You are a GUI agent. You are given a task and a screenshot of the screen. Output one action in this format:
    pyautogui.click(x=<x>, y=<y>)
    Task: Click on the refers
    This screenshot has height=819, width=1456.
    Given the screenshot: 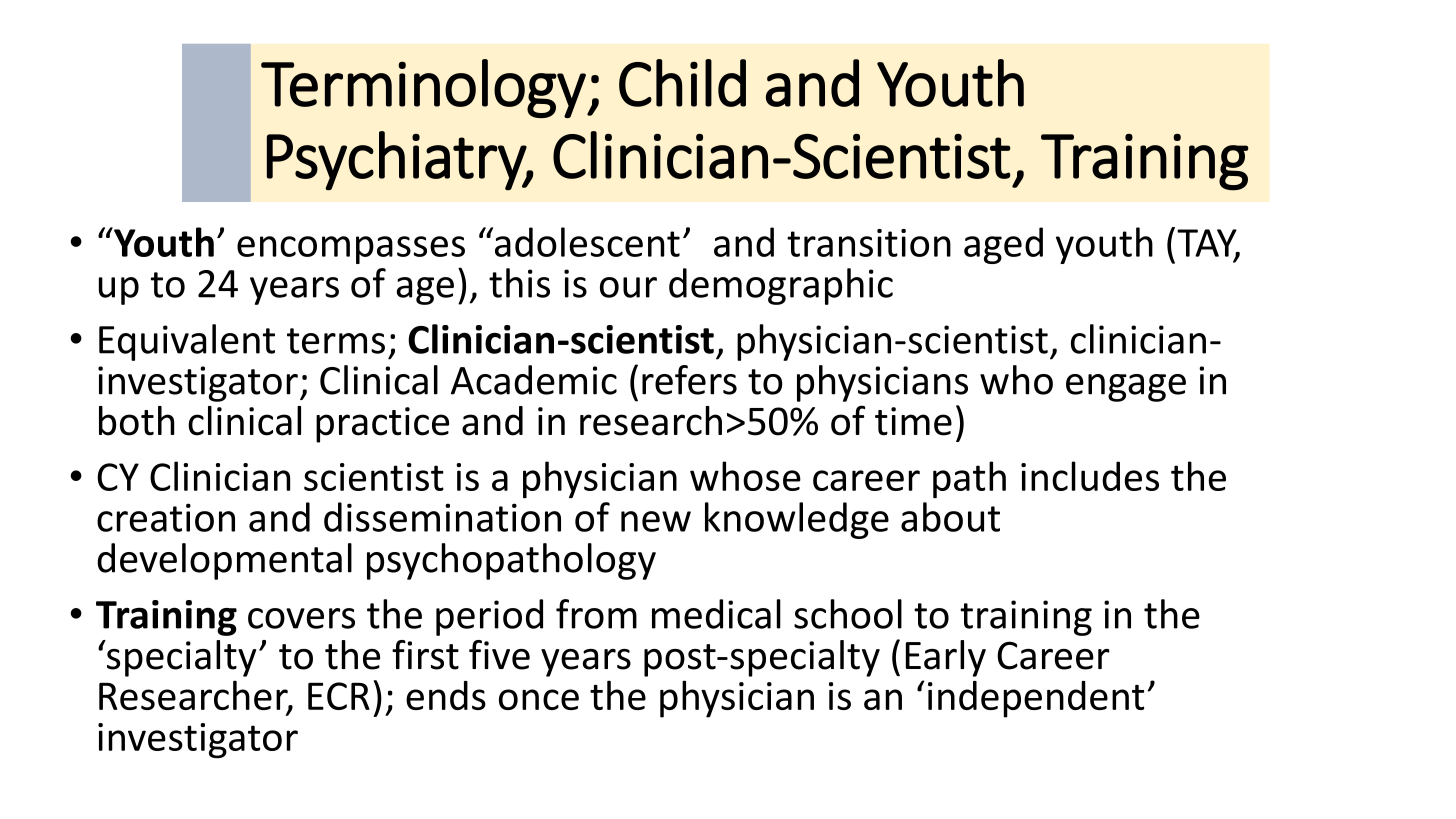 What is the action you would take?
    pyautogui.click(x=689, y=380)
